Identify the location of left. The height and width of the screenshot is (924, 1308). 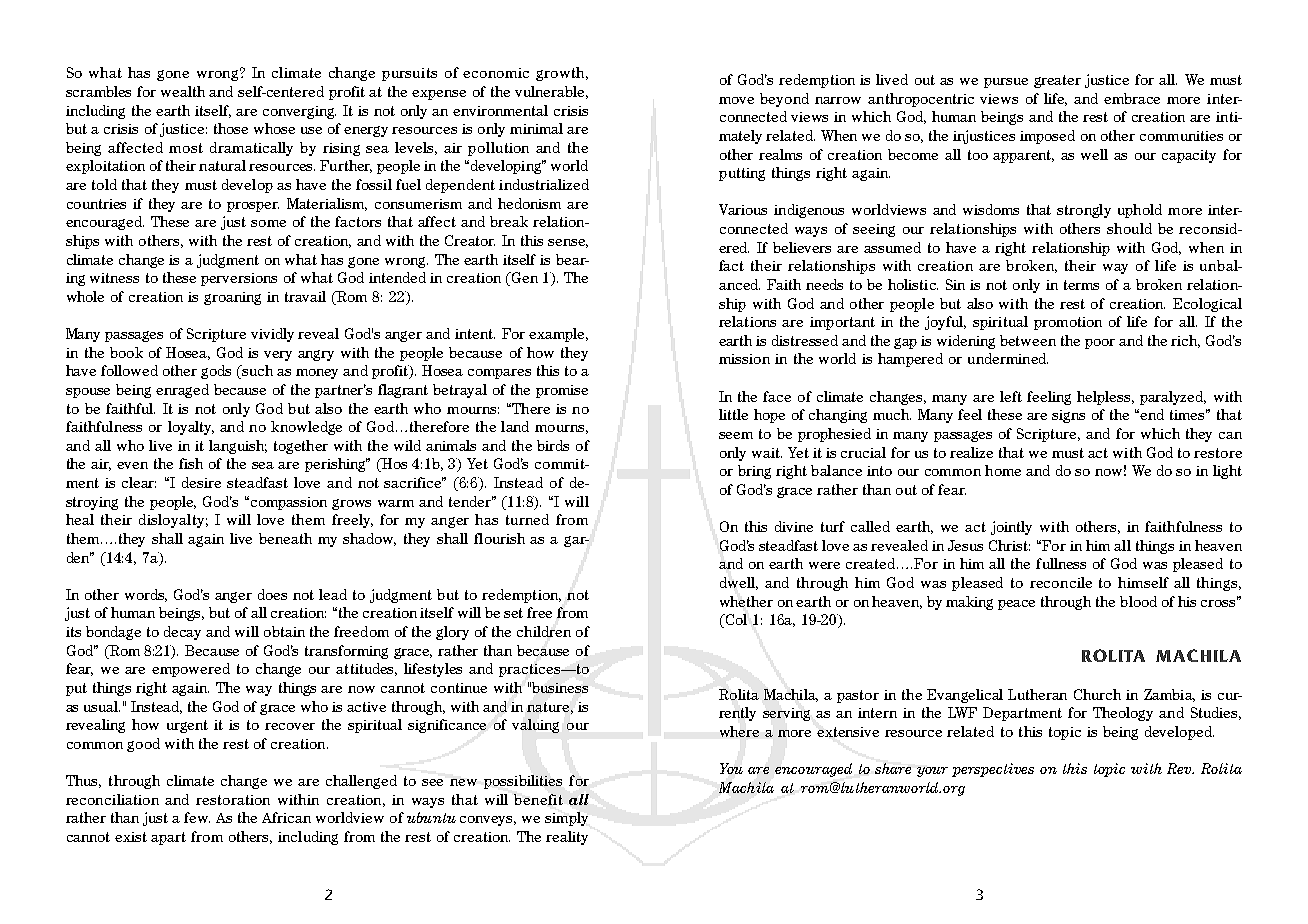
(1011, 396).
